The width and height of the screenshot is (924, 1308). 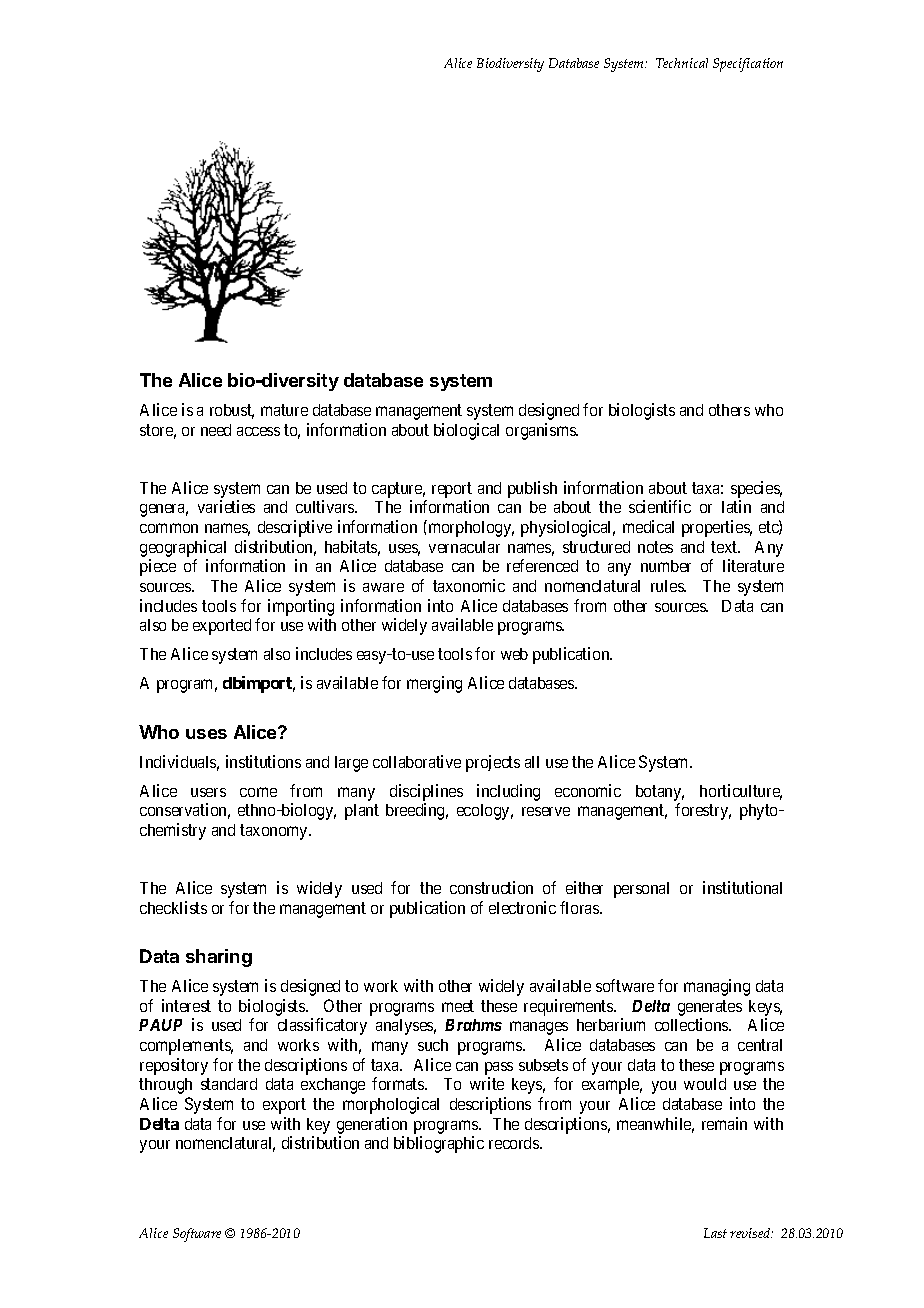 I want to click on merging, so click(x=434, y=684).
